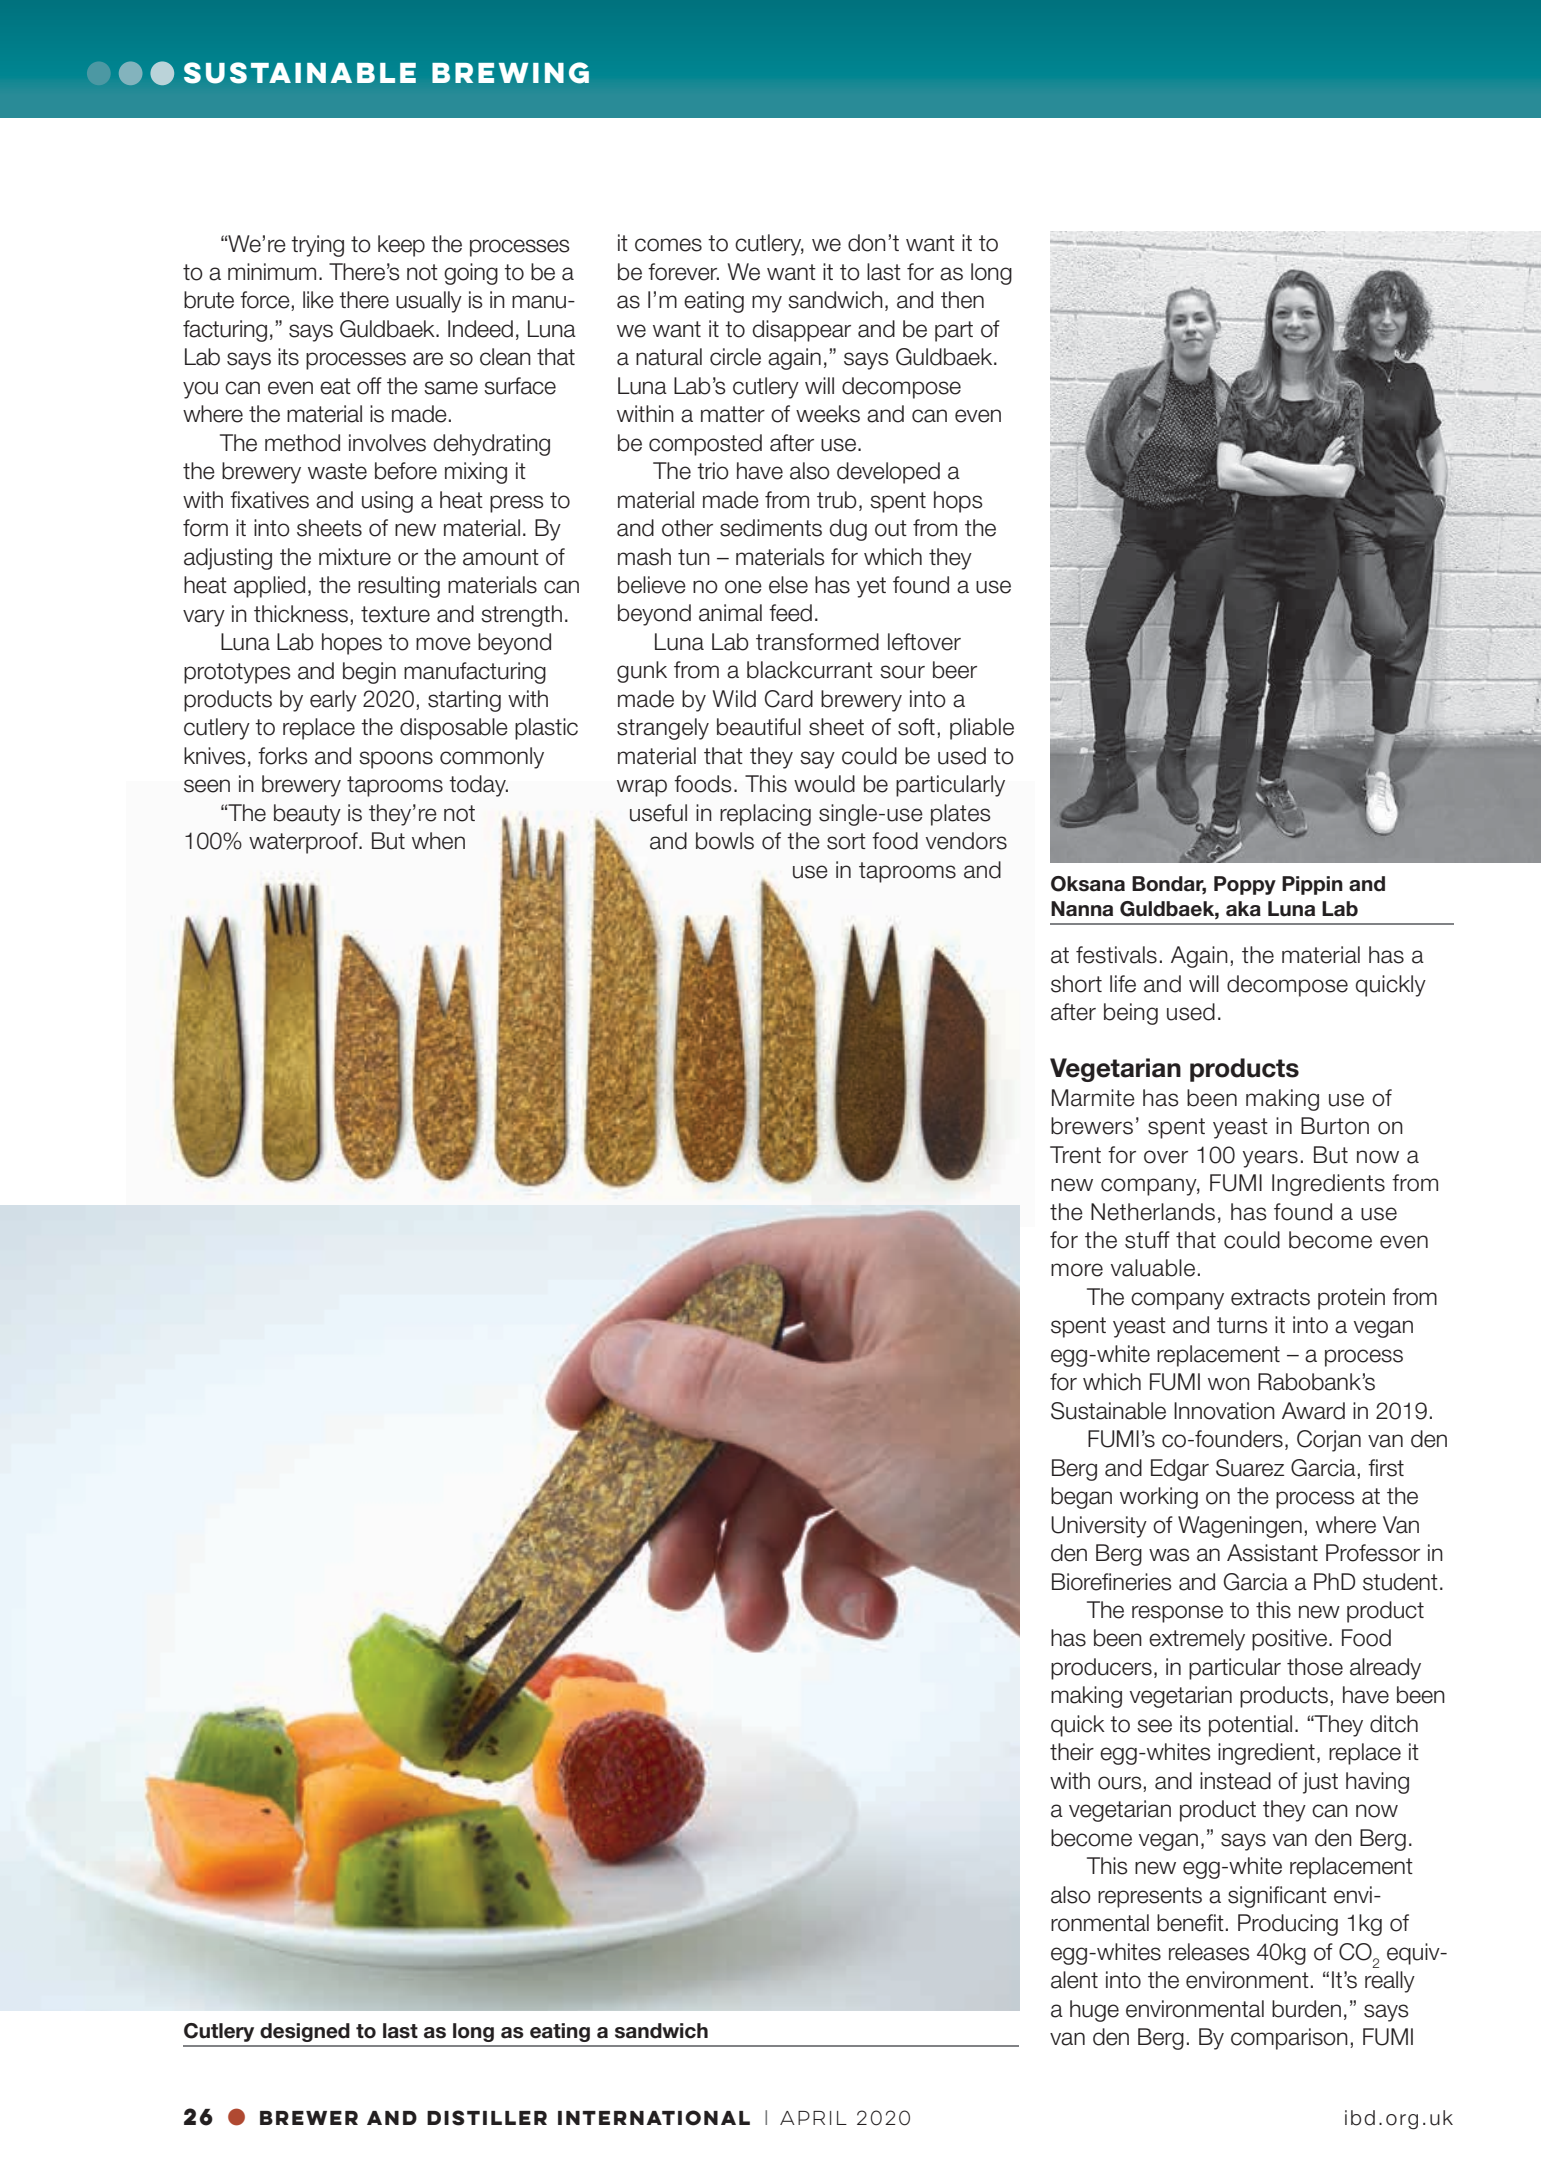  I want to click on Poppy, so click(1245, 885).
